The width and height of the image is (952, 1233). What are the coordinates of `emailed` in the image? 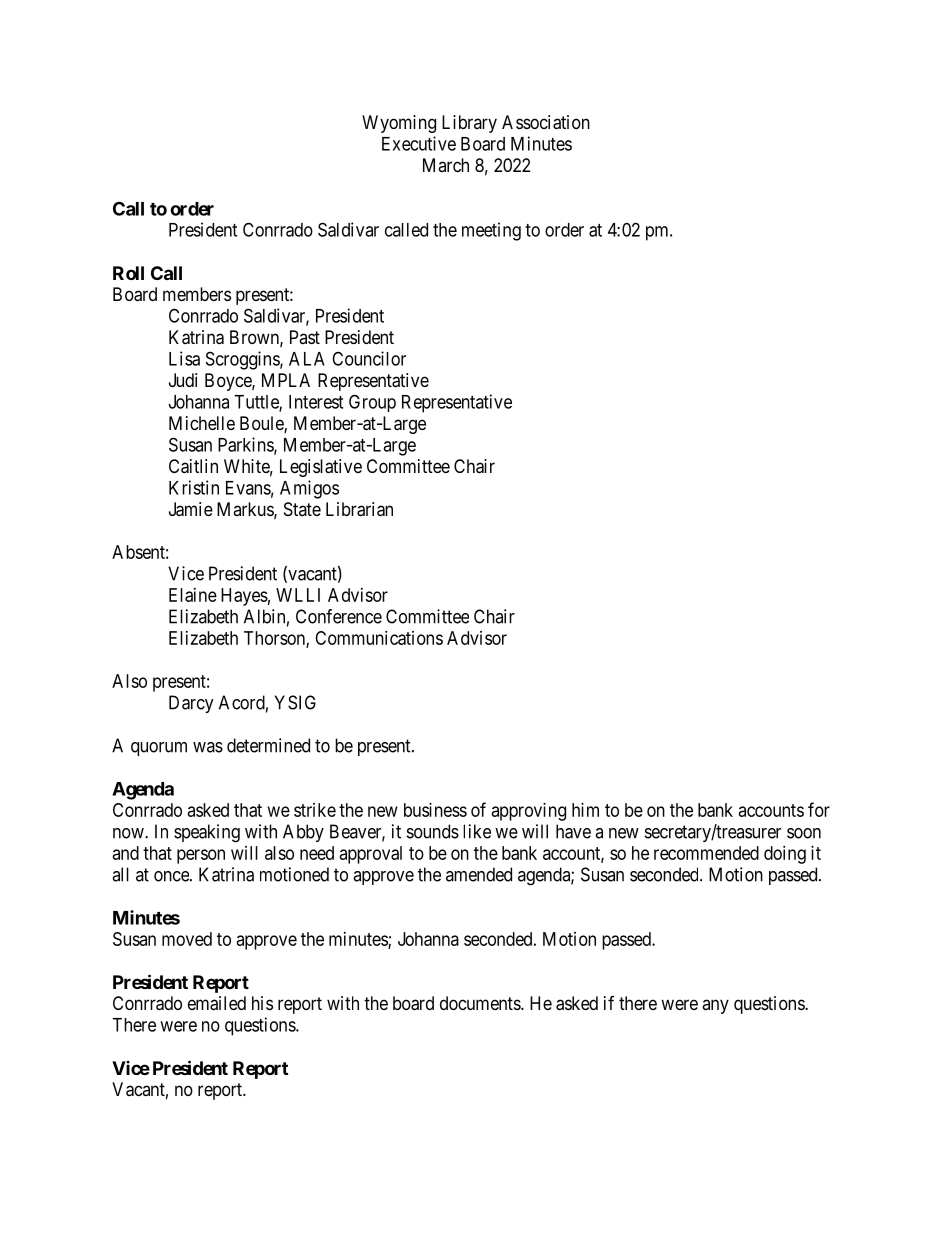 It's located at (217, 1003).
